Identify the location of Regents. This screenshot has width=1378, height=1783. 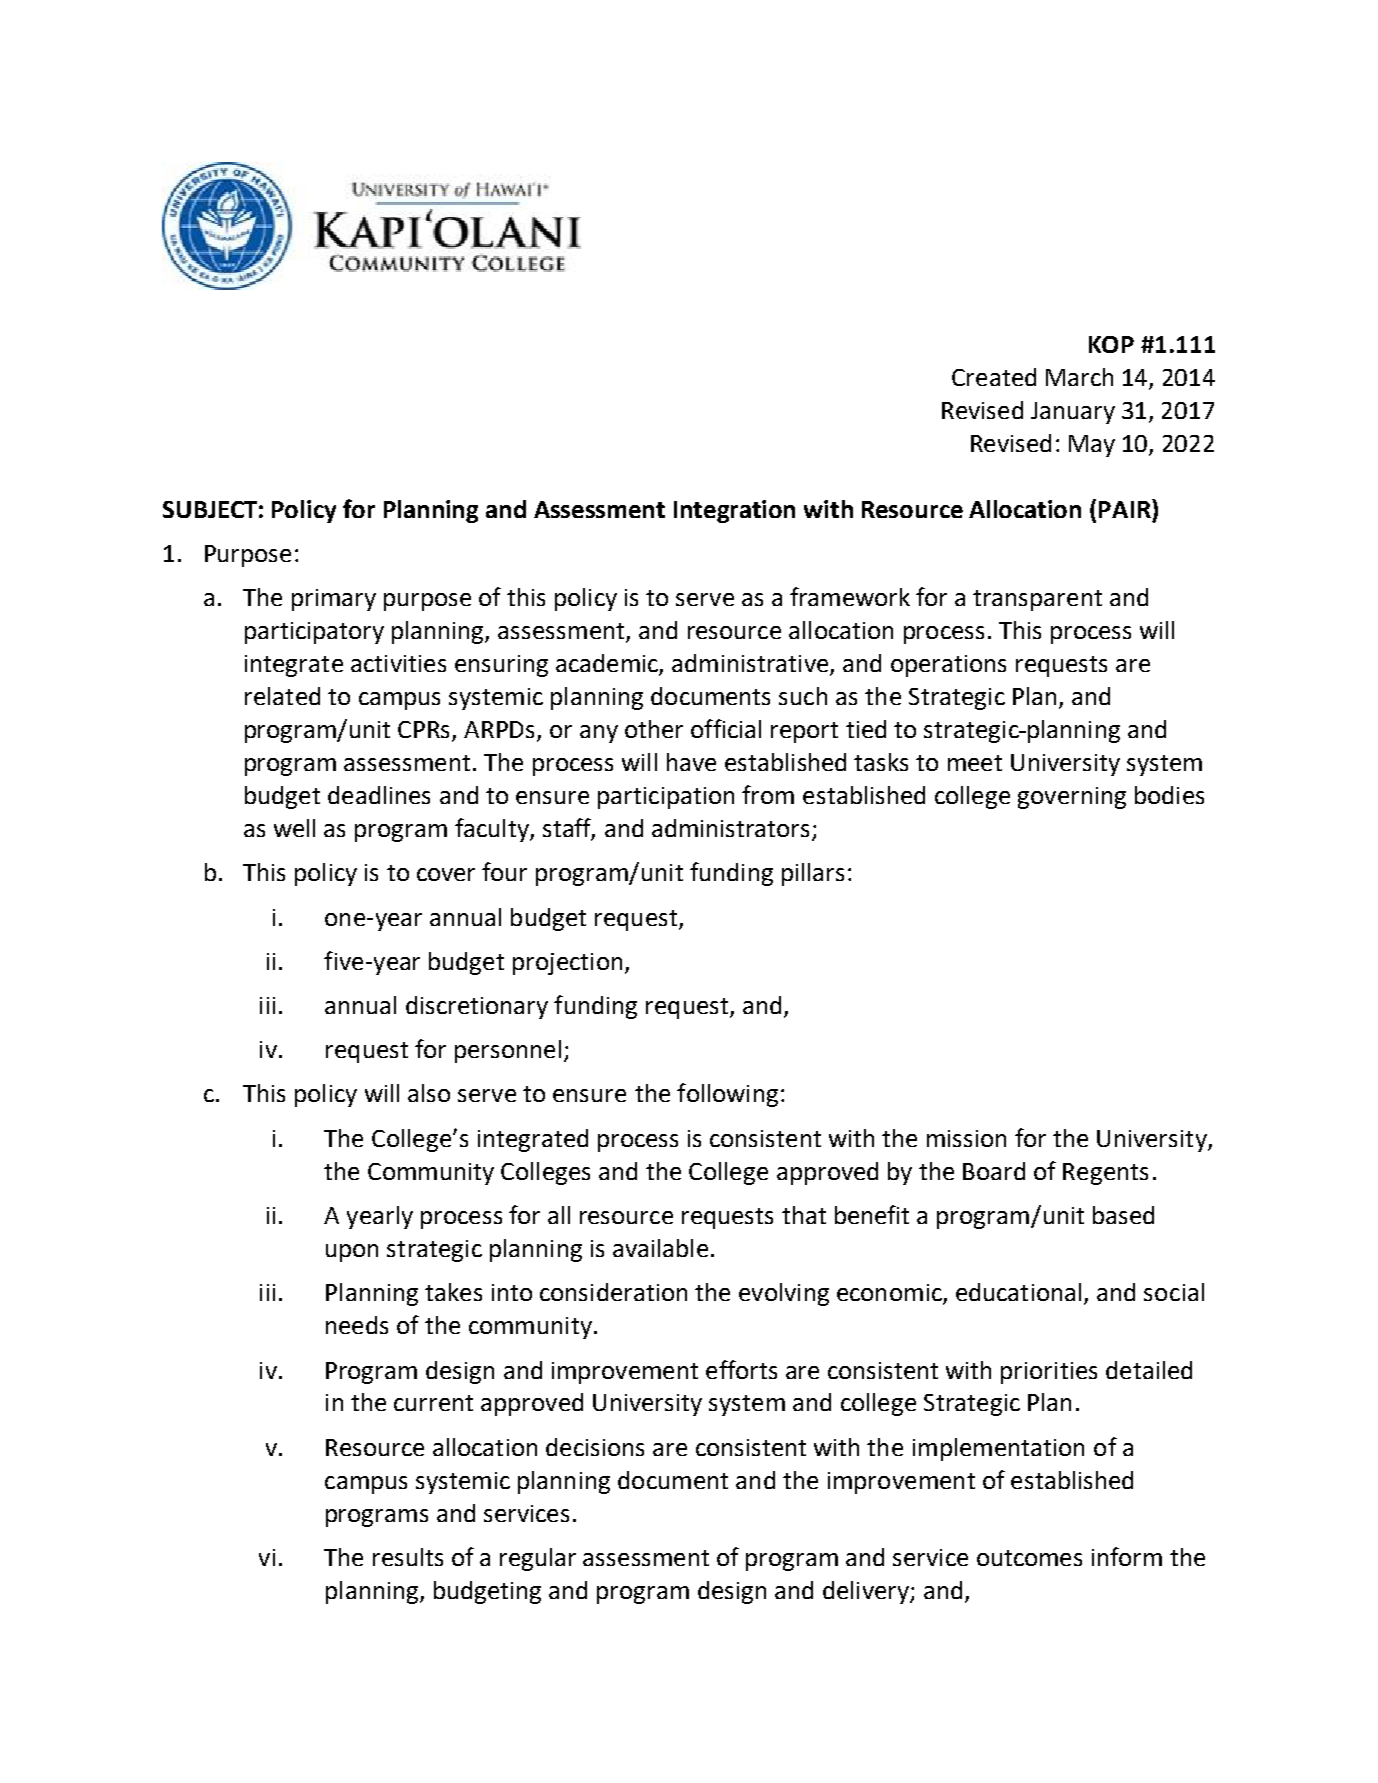
(1105, 1174).
